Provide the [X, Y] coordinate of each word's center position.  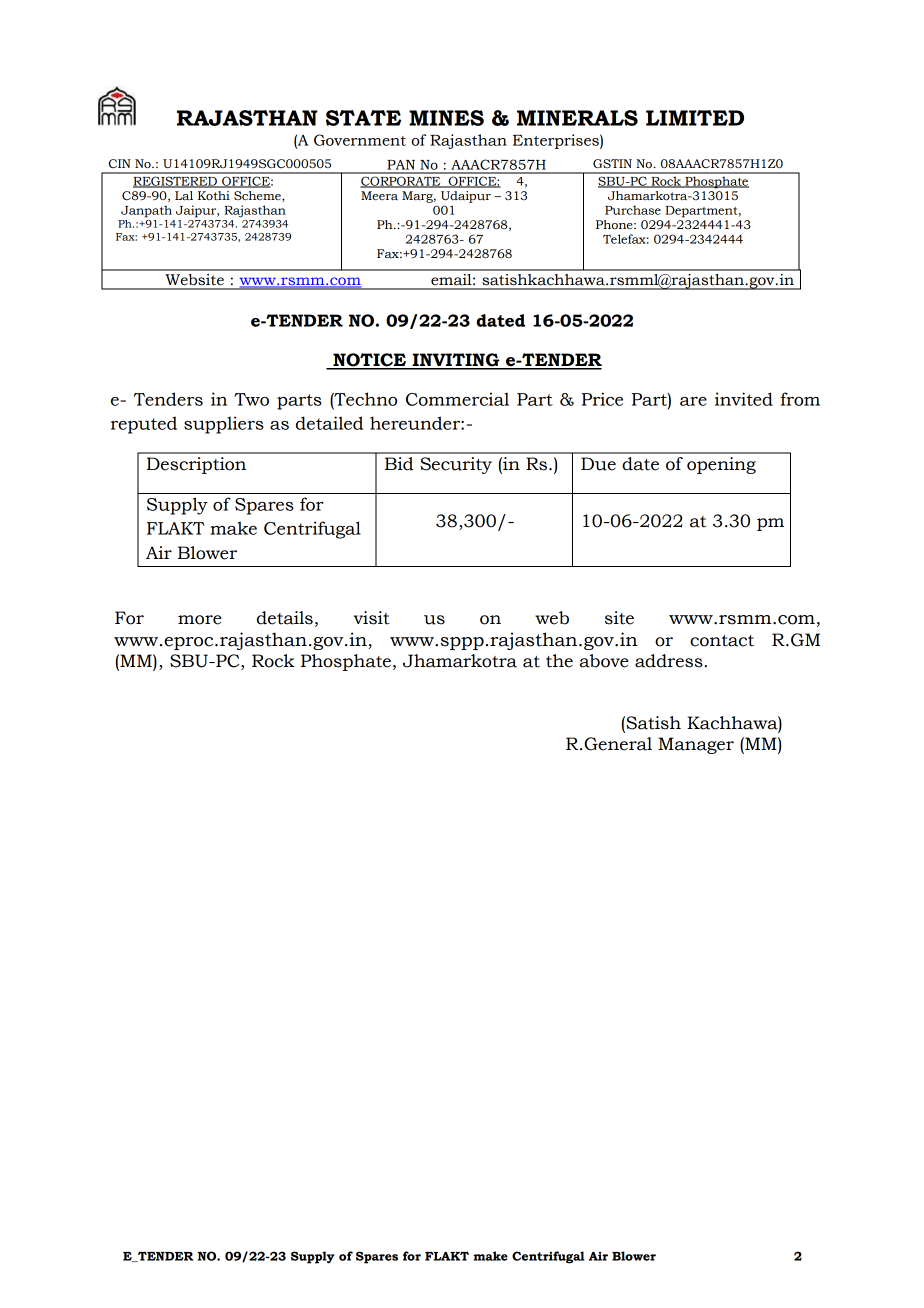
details [285, 618]
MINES [446, 118]
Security [456, 465]
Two [251, 399]
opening [721, 465]
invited [744, 399]
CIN [120, 163]
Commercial [457, 399]
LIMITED [695, 118]
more [200, 620]
